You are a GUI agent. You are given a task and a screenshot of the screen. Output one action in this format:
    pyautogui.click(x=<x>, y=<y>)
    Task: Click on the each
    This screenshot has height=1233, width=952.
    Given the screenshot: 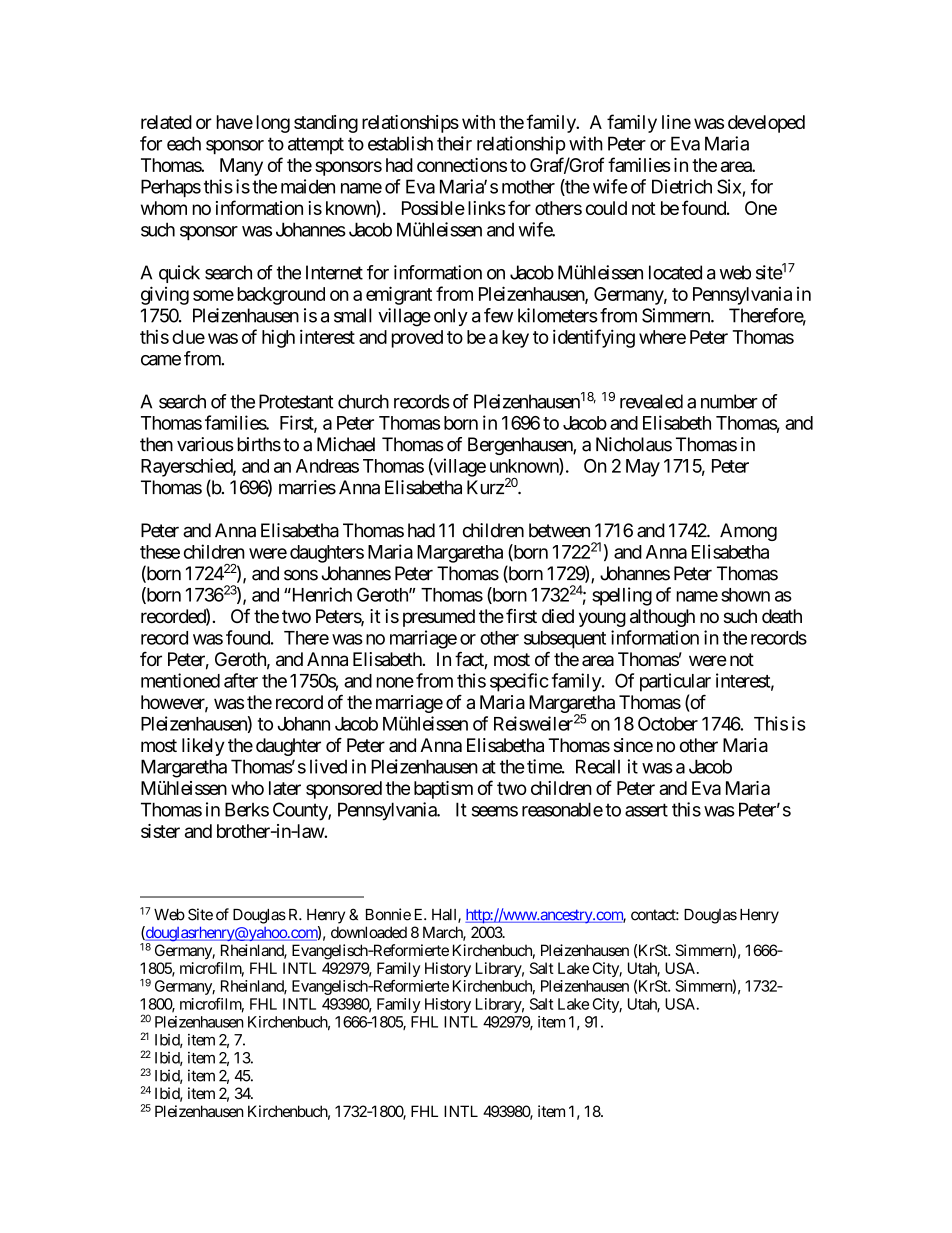 What is the action you would take?
    pyautogui.click(x=184, y=143)
